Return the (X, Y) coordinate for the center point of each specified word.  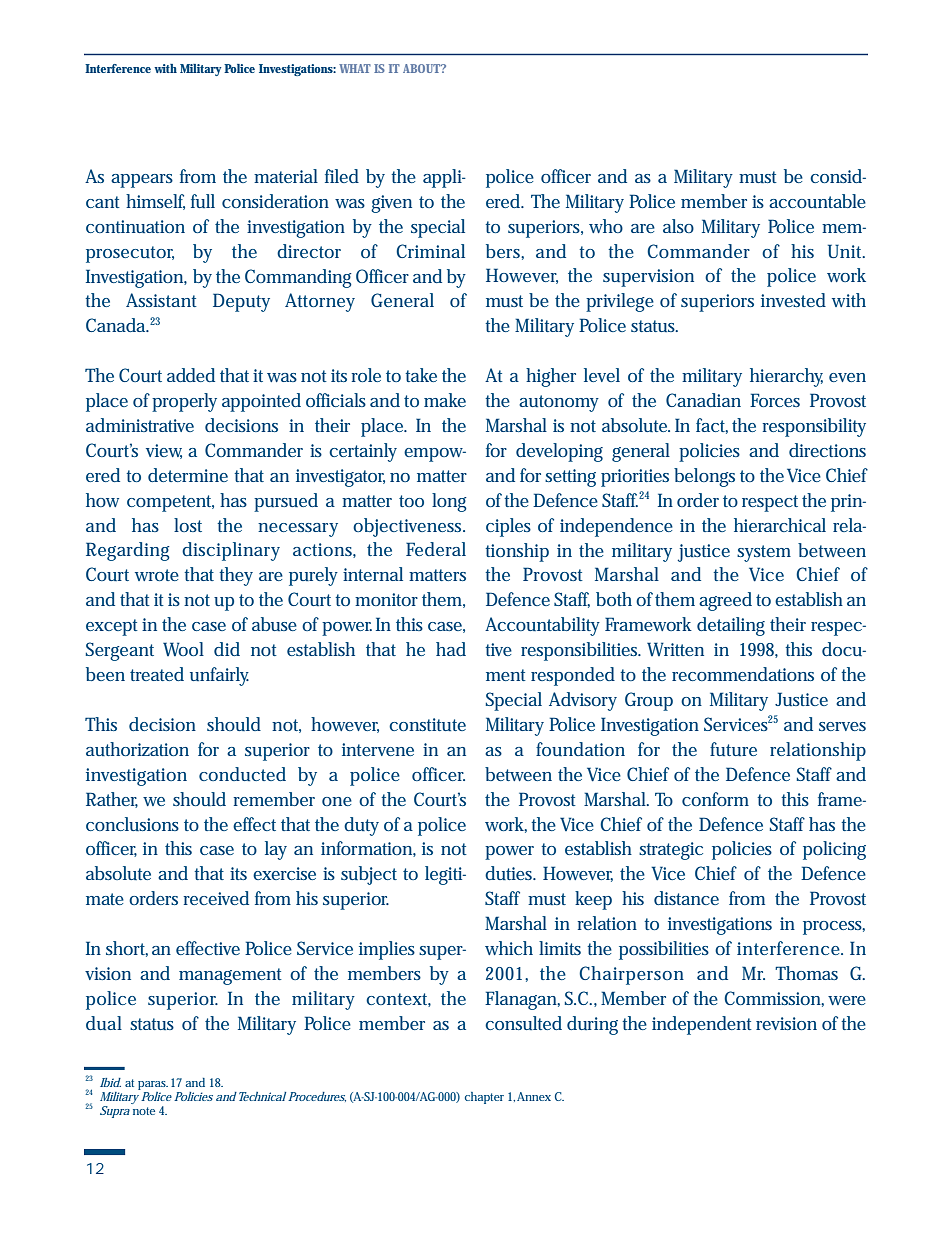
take (421, 375)
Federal (436, 549)
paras (153, 1085)
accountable (817, 201)
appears (142, 181)
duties (510, 873)
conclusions (132, 824)
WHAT (355, 68)
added (191, 375)
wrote (157, 575)
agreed (725, 601)
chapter (484, 1098)
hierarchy (786, 377)
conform (715, 799)
